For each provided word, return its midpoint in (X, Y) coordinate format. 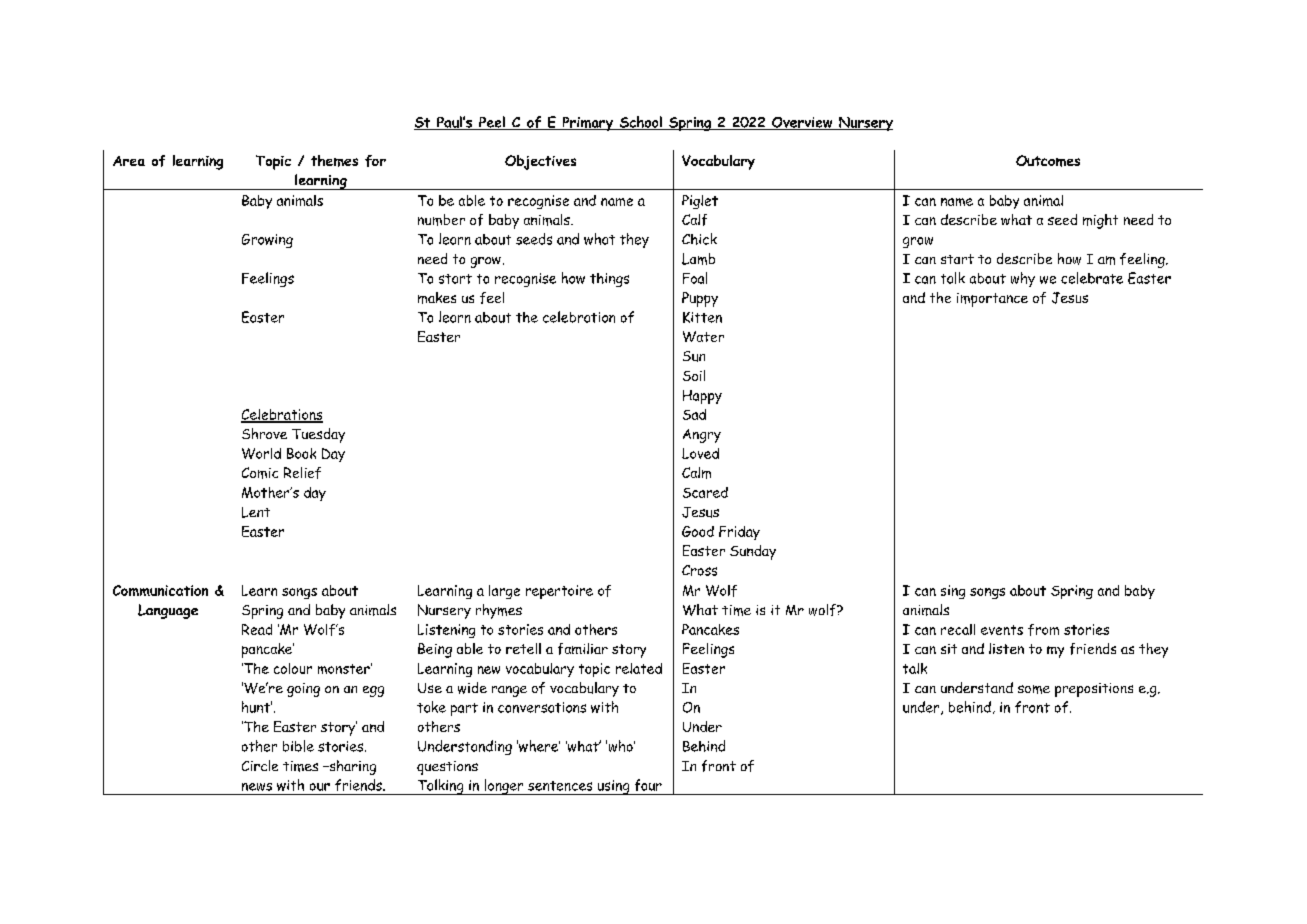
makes (437, 298)
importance (992, 300)
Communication (160, 590)
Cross (699, 570)
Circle (260, 765)
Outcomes (1048, 161)
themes (334, 161)
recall (958, 629)
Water (703, 336)
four (648, 785)
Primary (588, 124)
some (1034, 689)
